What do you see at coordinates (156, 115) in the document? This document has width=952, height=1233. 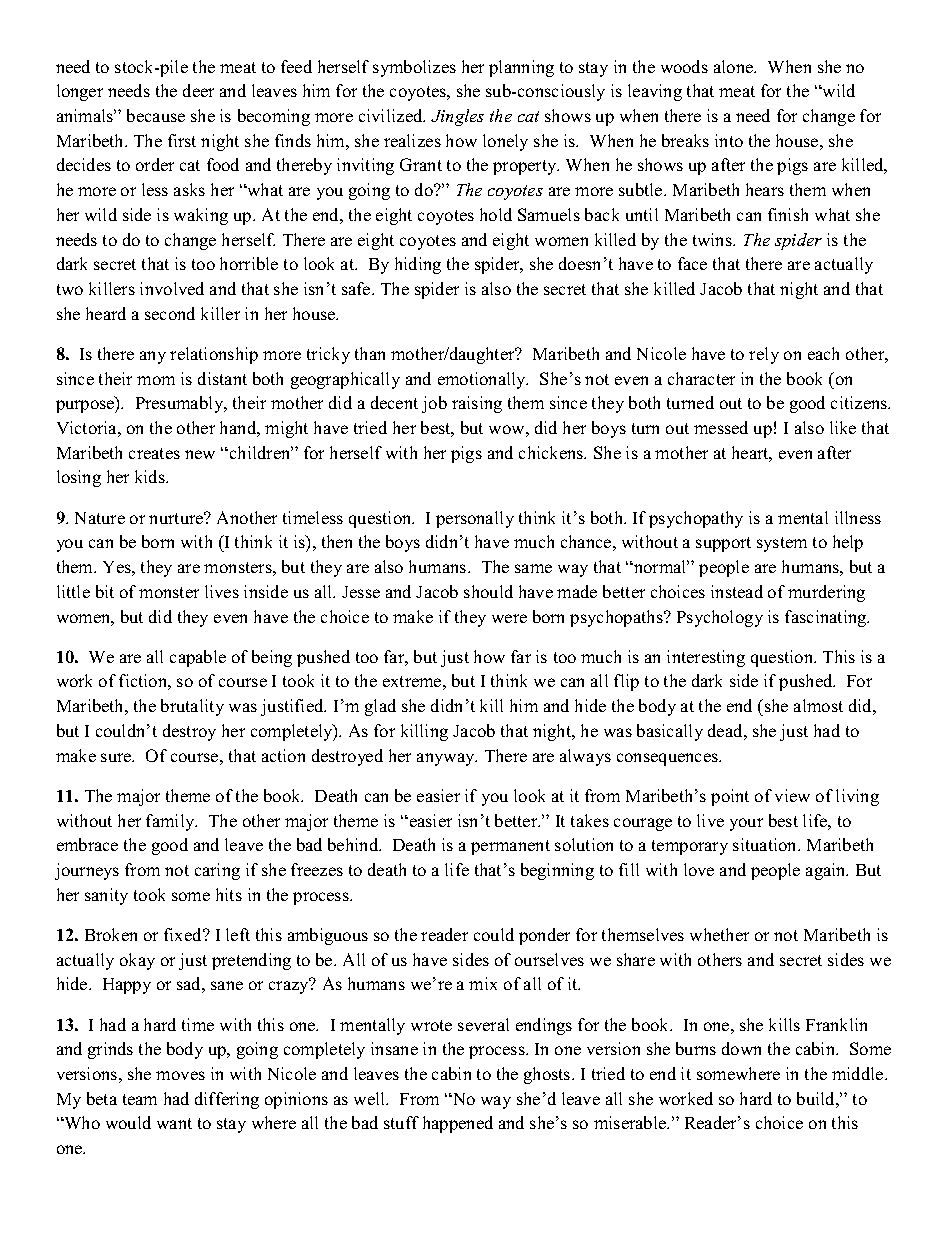 I see `because` at bounding box center [156, 115].
